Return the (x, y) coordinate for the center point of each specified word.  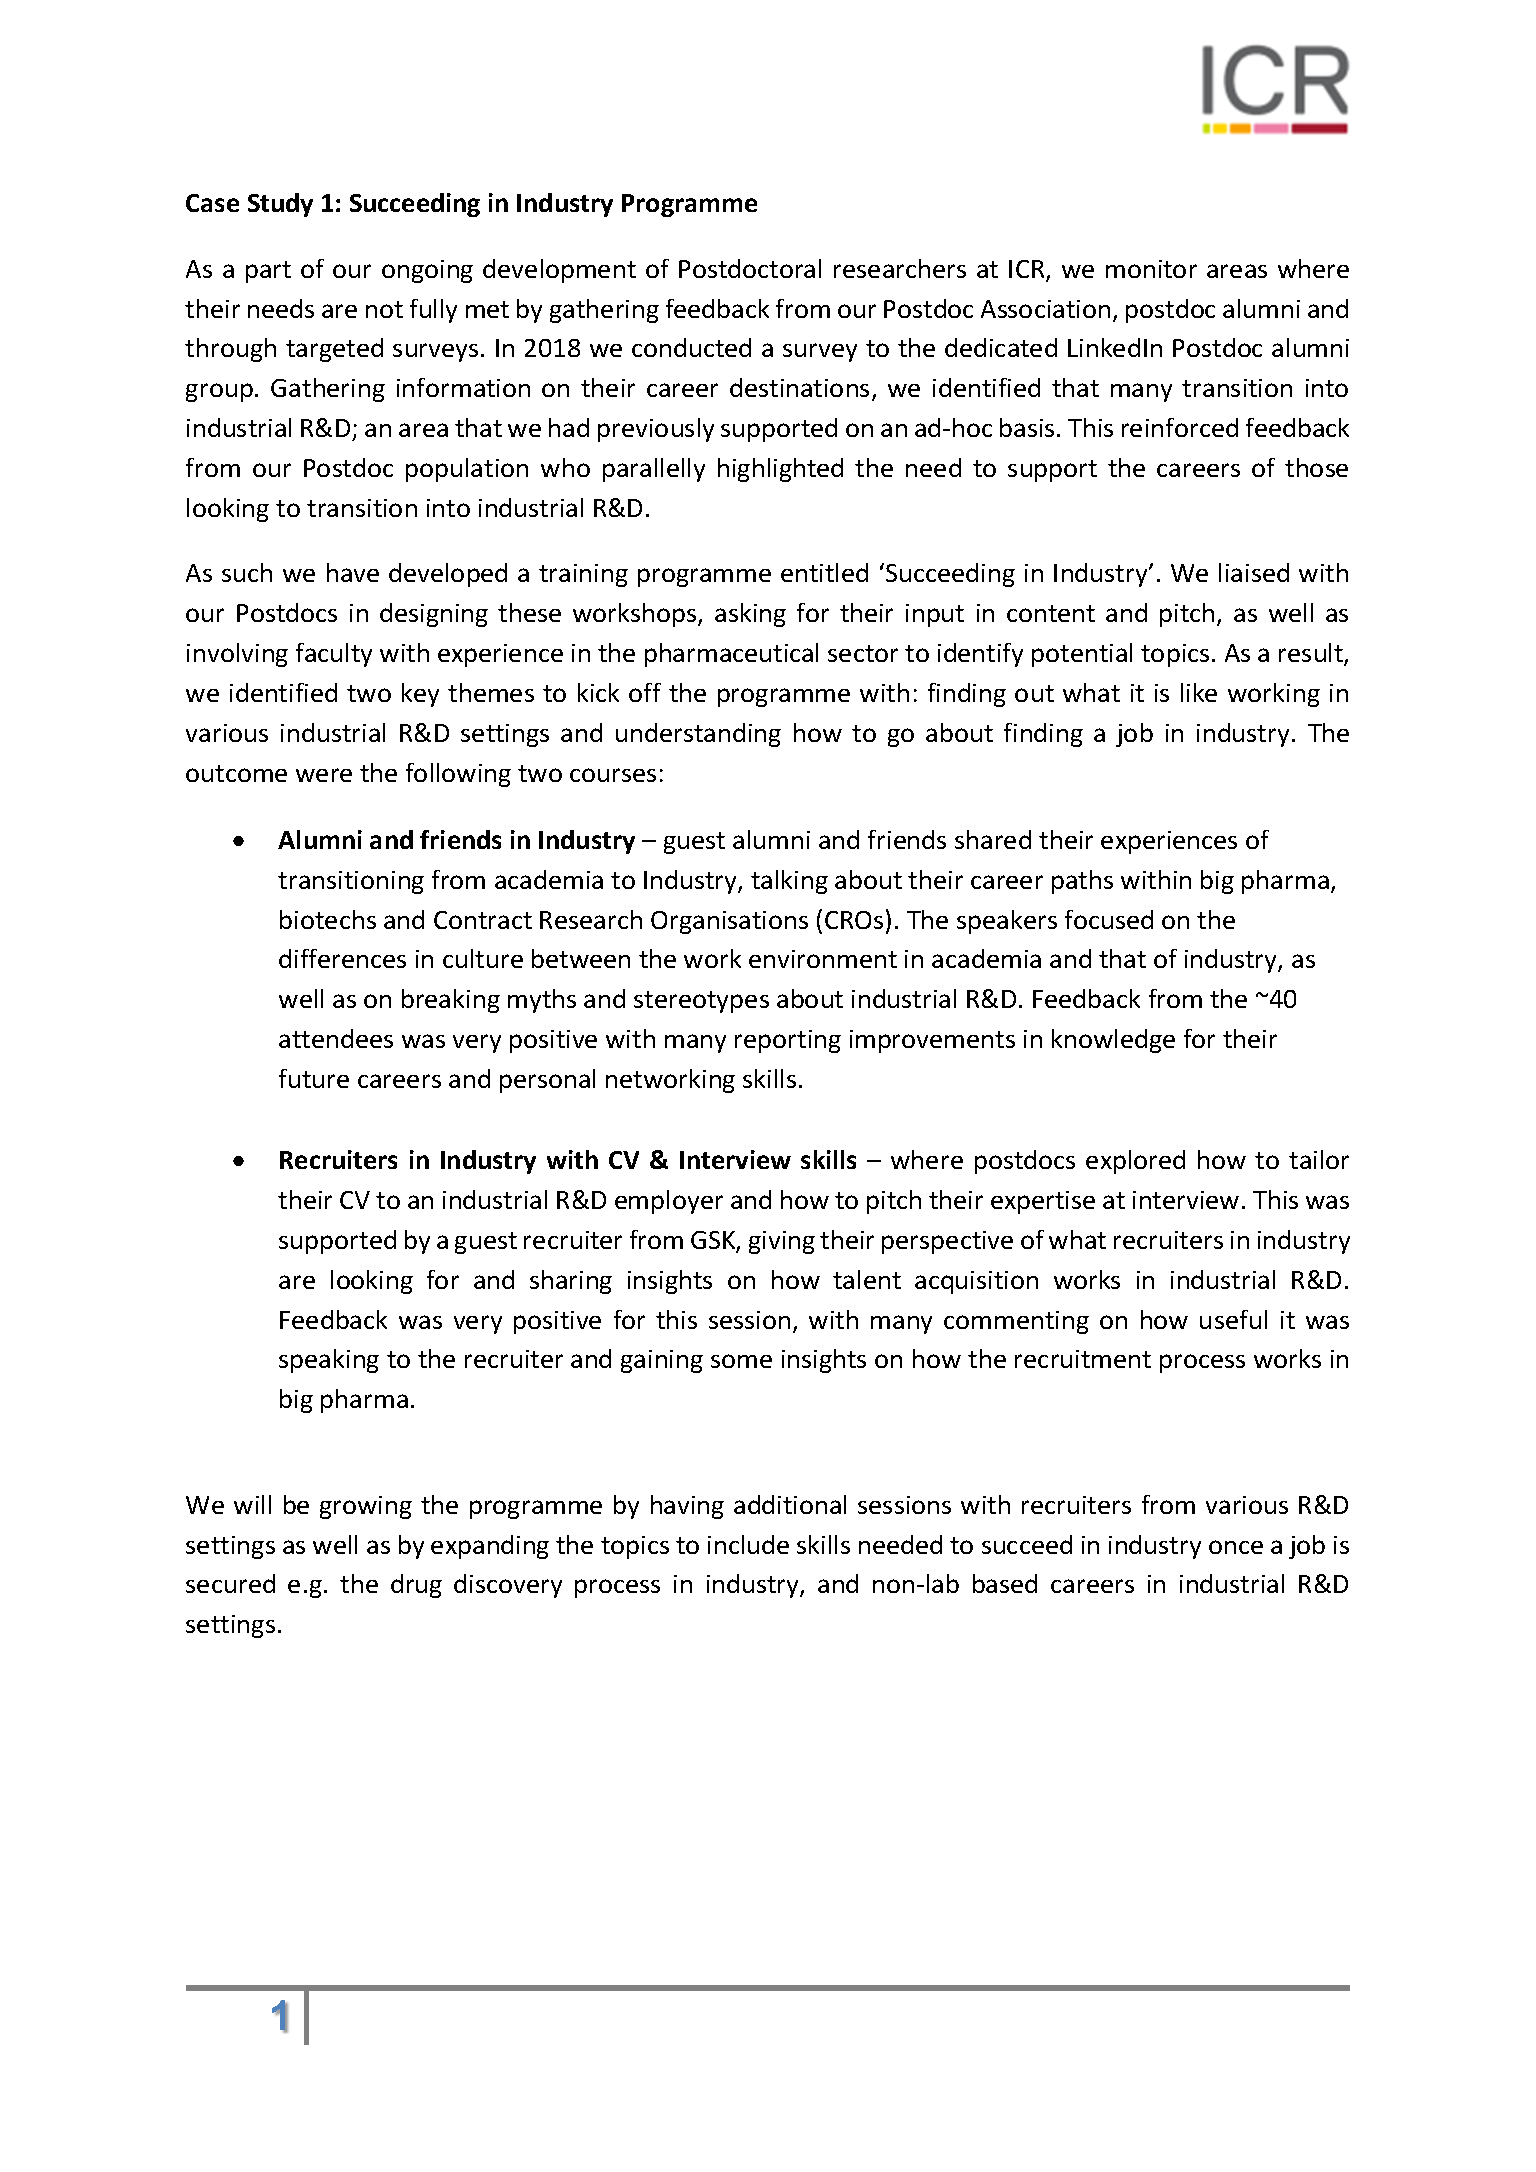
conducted (691, 347)
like (1199, 692)
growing (366, 1507)
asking (750, 615)
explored (1135, 1162)
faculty (334, 655)
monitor (1151, 269)
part (268, 272)
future (314, 1078)
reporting (788, 1041)
